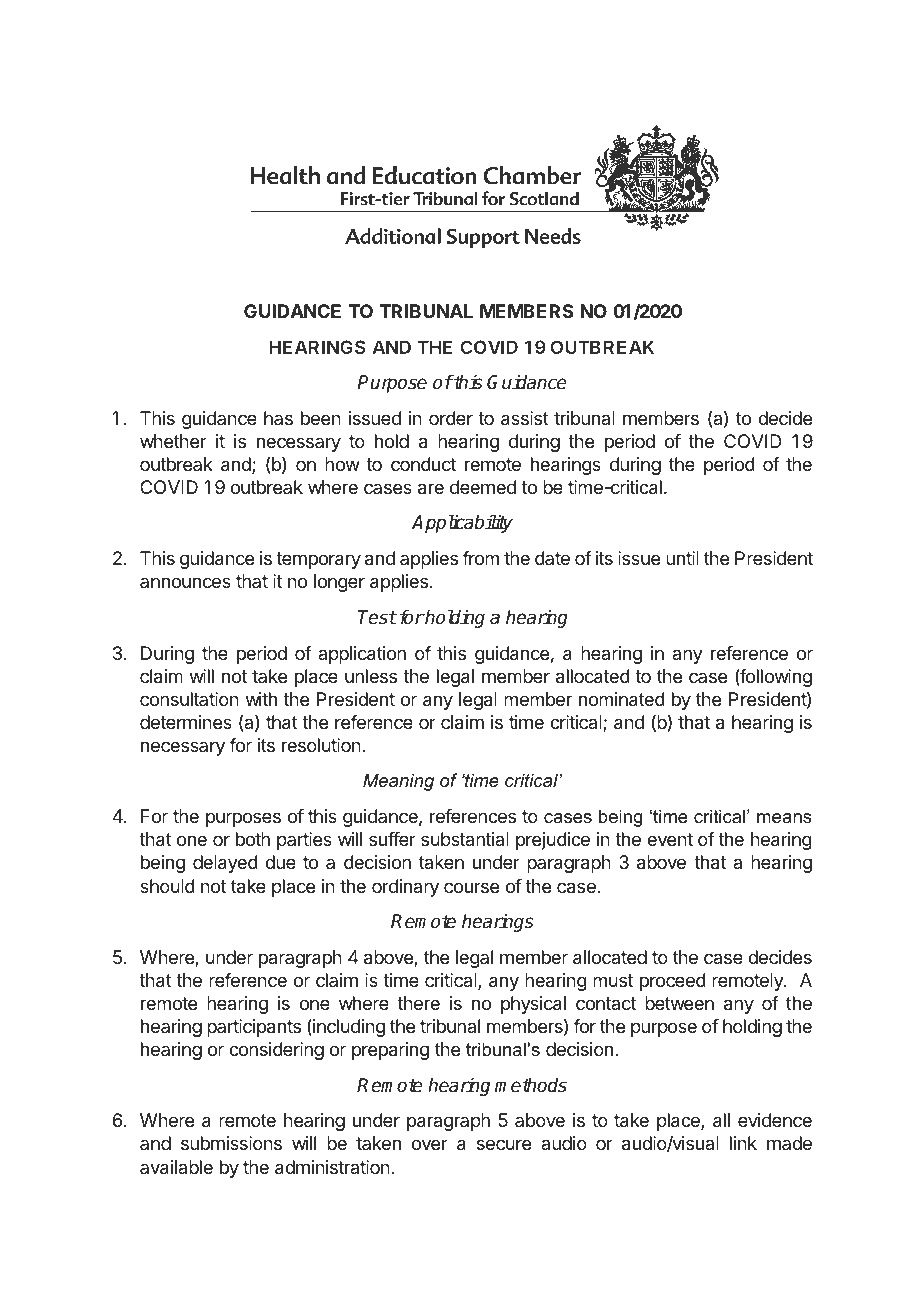 The height and width of the image is (1308, 924). Describe the element at coordinates (278, 418) in the image. I see `has` at that location.
